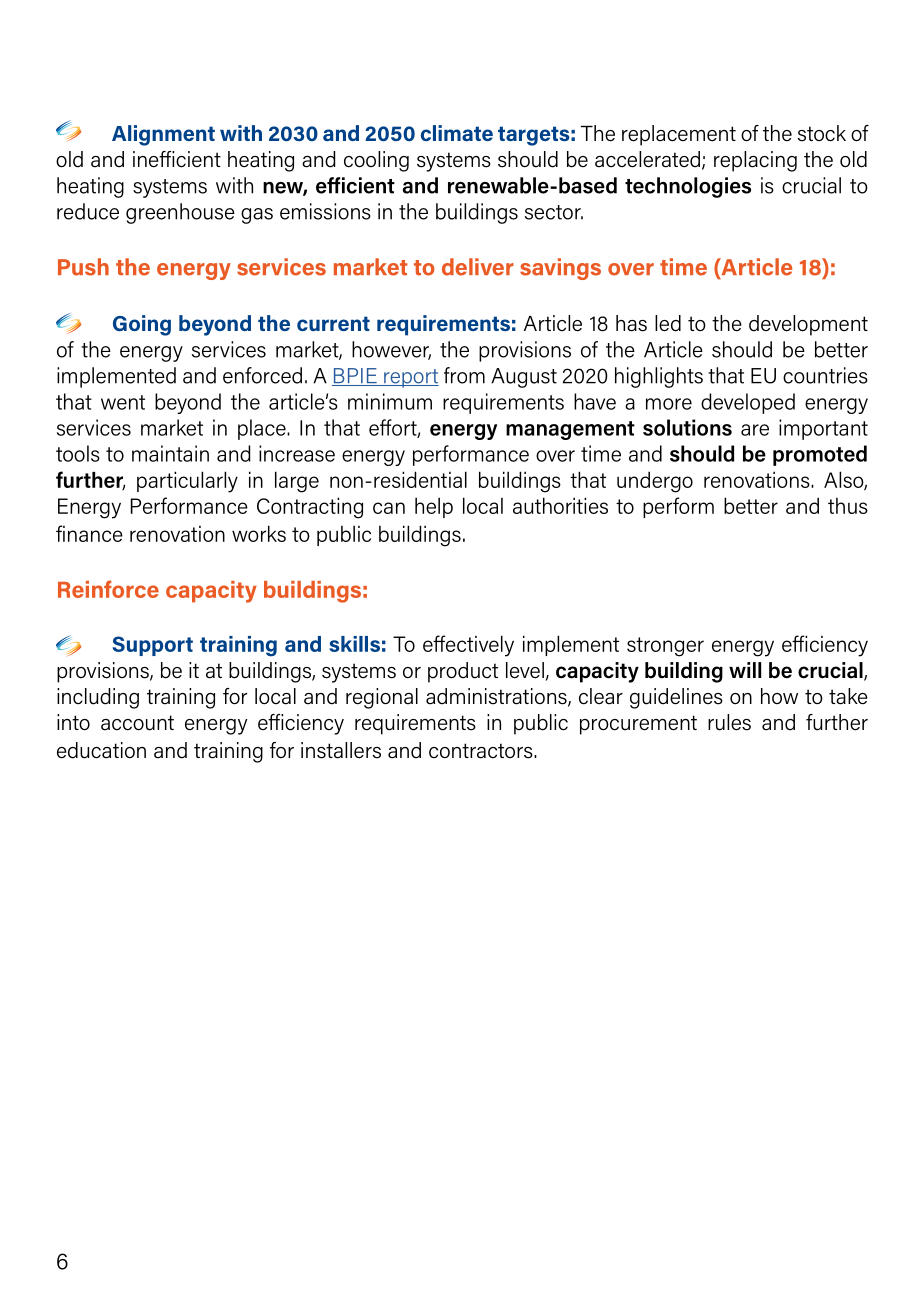 This image has width=924, height=1308. Describe the element at coordinates (376, 161) in the image. I see `cooling` at that location.
